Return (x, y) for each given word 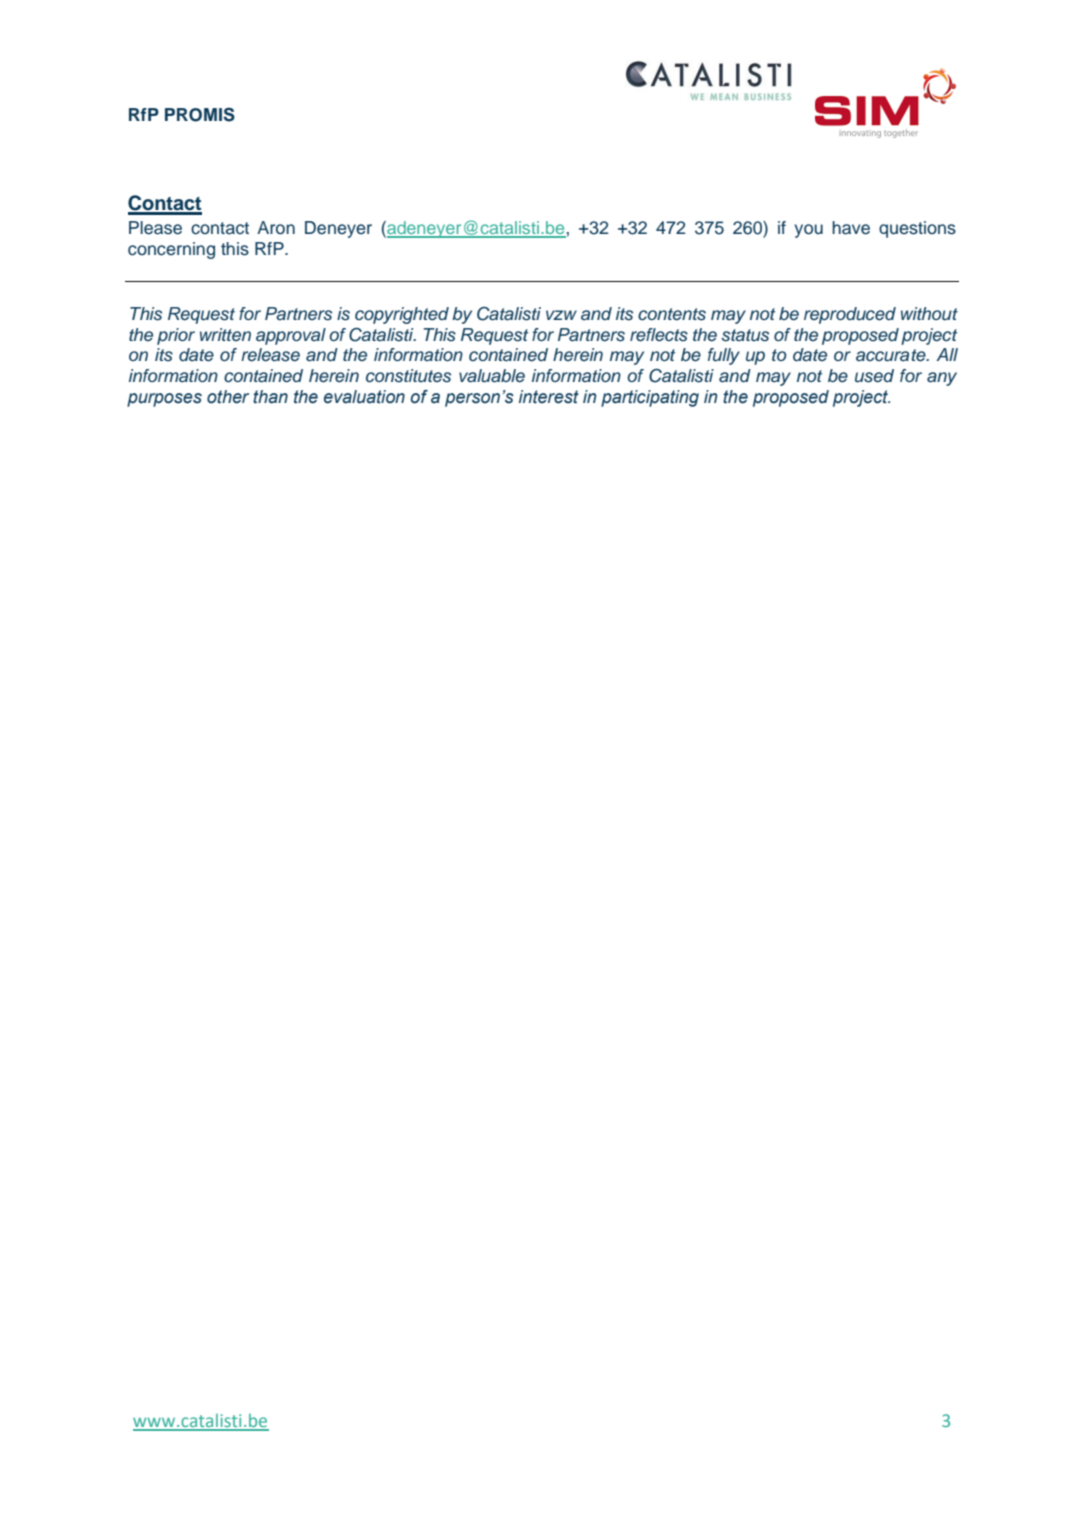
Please (155, 228)
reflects (659, 335)
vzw (561, 315)
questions (917, 229)
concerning (171, 250)
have (851, 228)
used (874, 376)
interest (549, 397)
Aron (276, 228)
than (270, 397)
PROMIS (200, 115)
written (225, 334)
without (929, 314)
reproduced (850, 315)
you (808, 231)
